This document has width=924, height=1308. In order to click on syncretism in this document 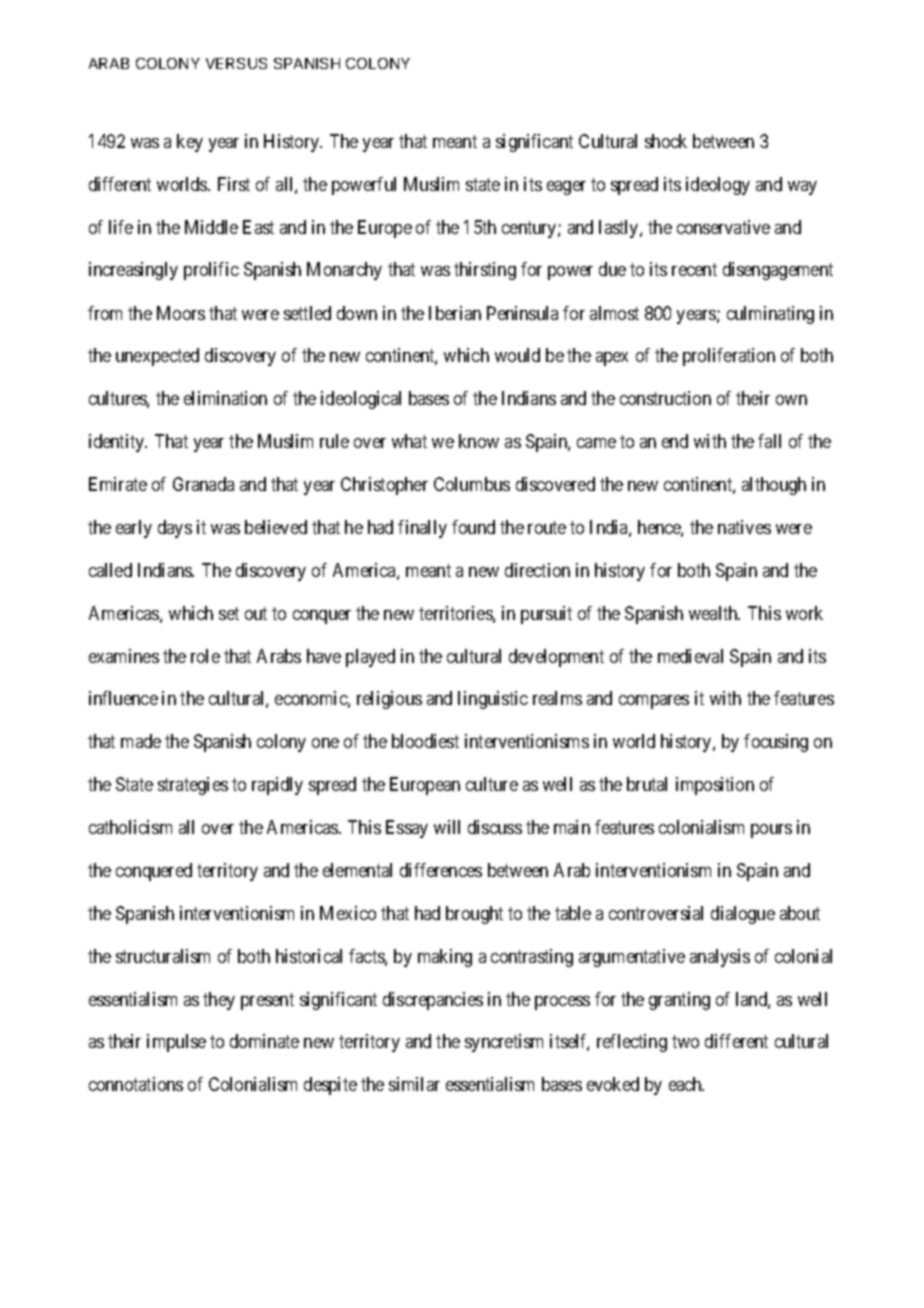, I will do `click(504, 1043)`.
